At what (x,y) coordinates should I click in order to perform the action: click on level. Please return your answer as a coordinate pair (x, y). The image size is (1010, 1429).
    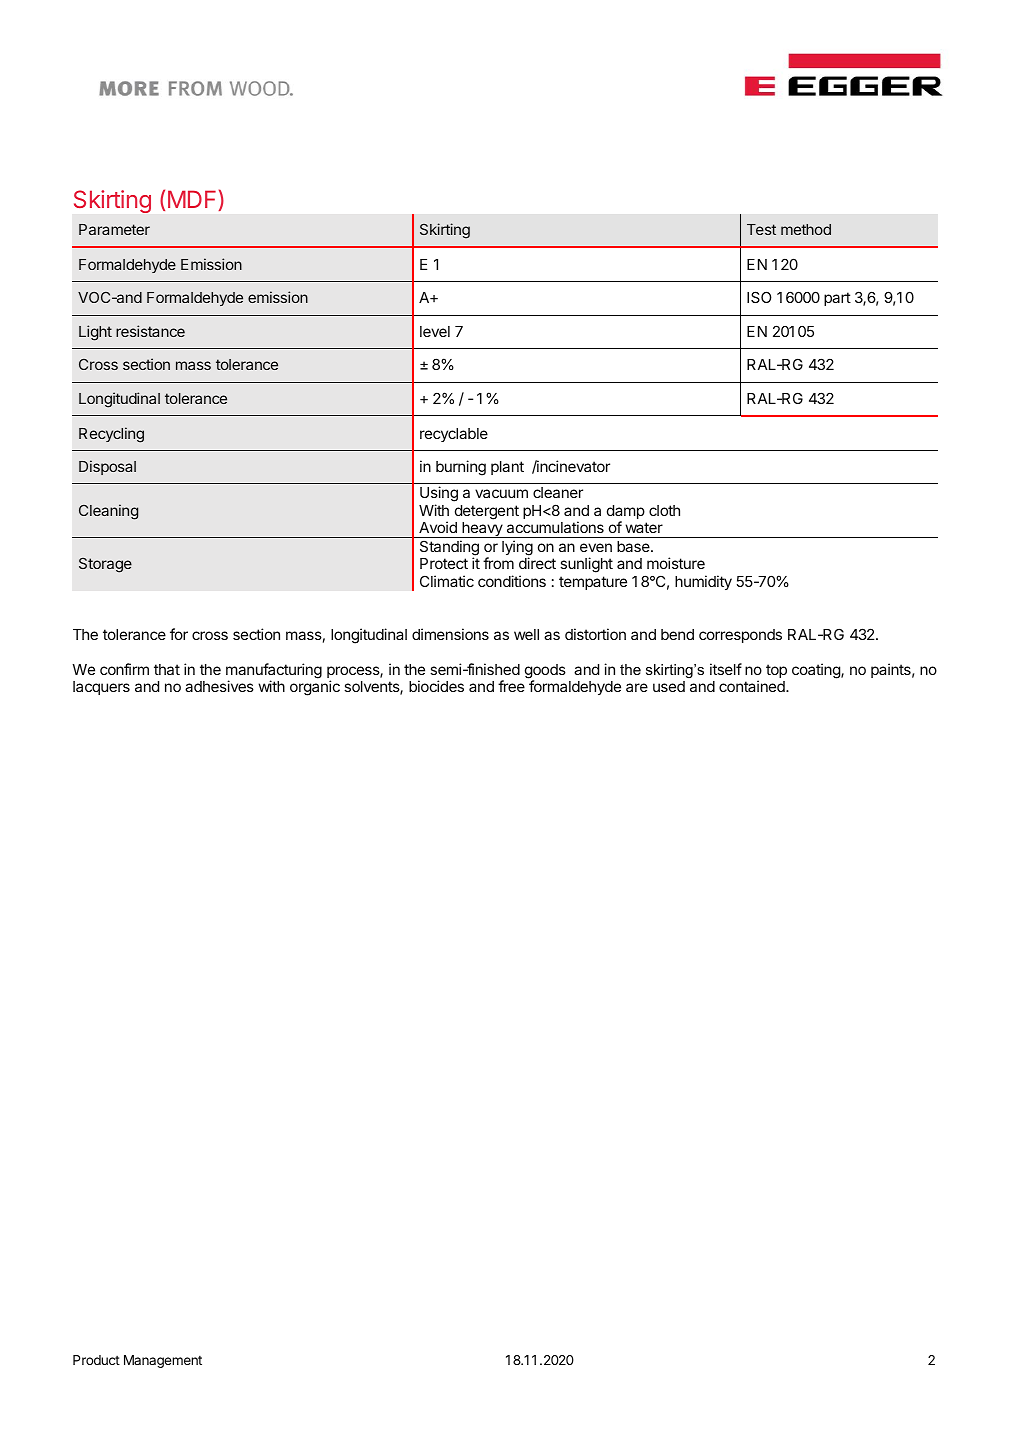
    Looking at the image, I should click on (435, 331).
